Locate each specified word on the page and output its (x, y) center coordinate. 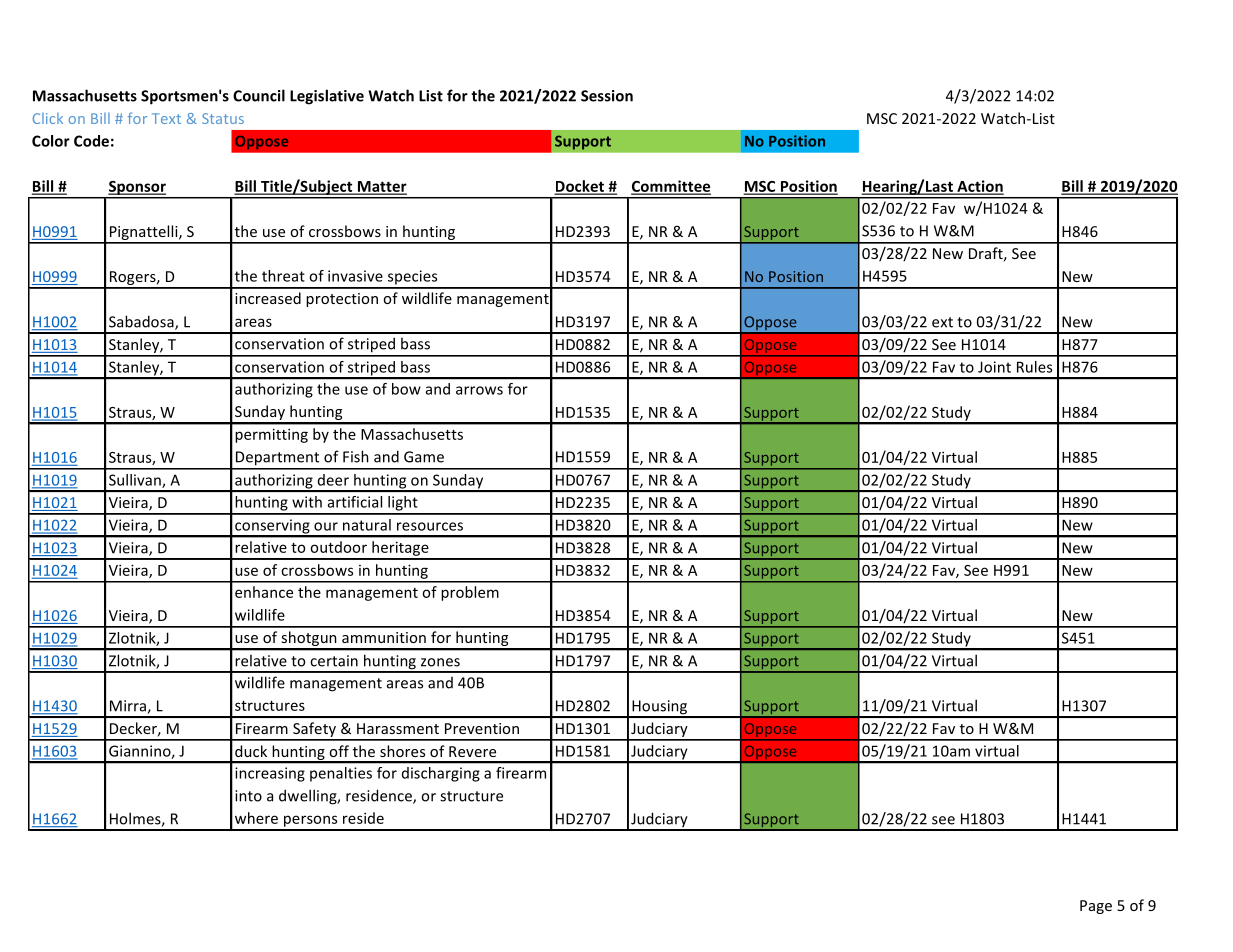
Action (979, 187)
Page (1096, 907)
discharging (441, 774)
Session (607, 96)
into (248, 796)
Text (166, 118)
